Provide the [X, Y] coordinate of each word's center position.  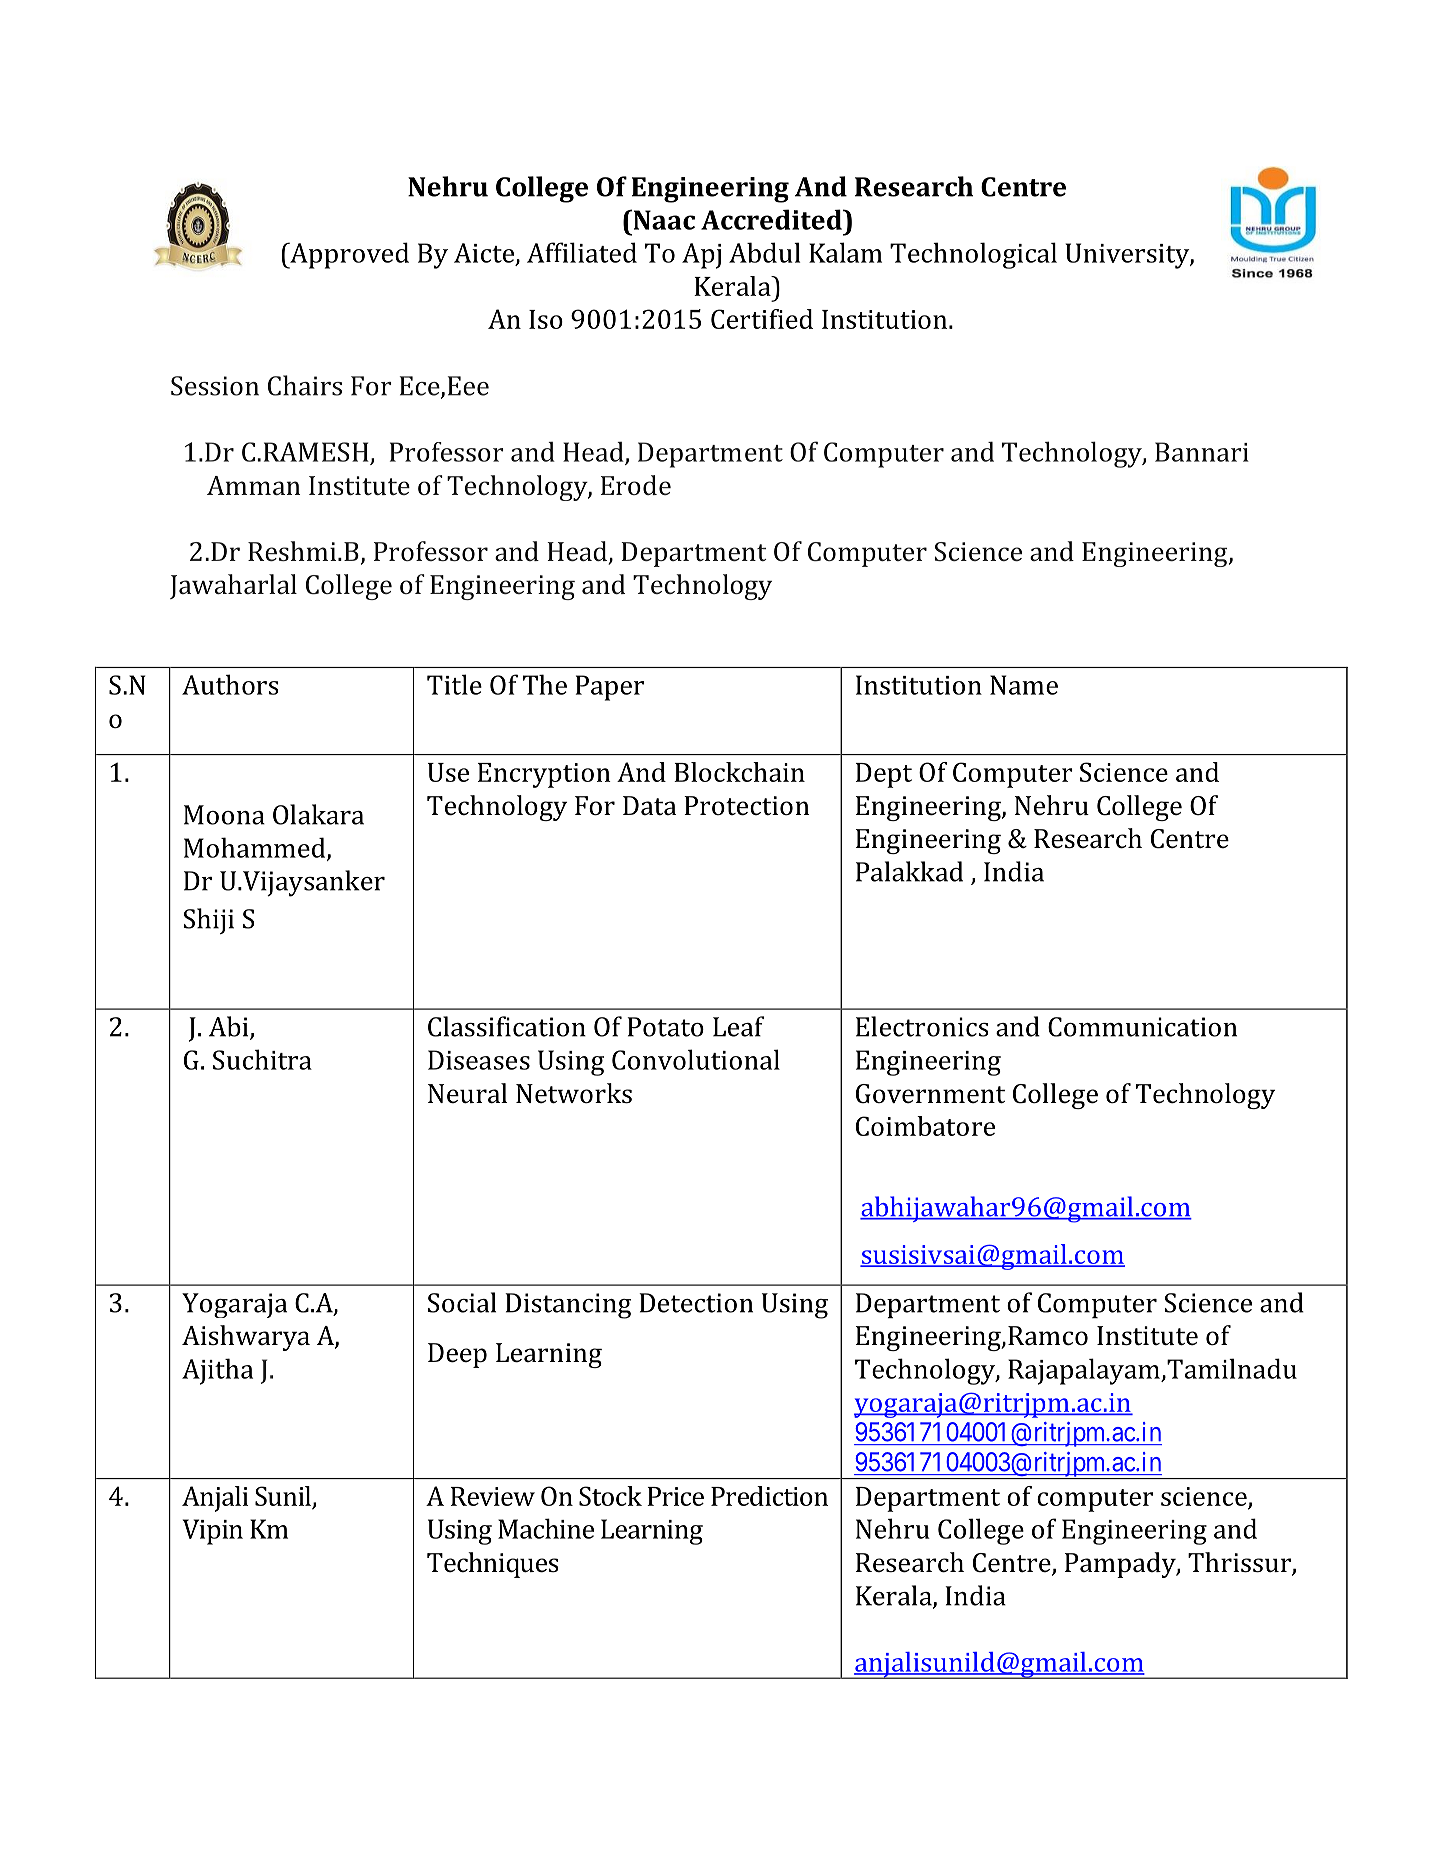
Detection [696, 1303]
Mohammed [256, 848]
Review [493, 1496]
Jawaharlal [233, 586]
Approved [348, 255]
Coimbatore [925, 1126]
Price [675, 1496]
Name [1024, 685]
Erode [636, 485]
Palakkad [909, 871]
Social [462, 1302]
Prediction [769, 1496]
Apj [701, 256]
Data [650, 806]
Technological [973, 255]
